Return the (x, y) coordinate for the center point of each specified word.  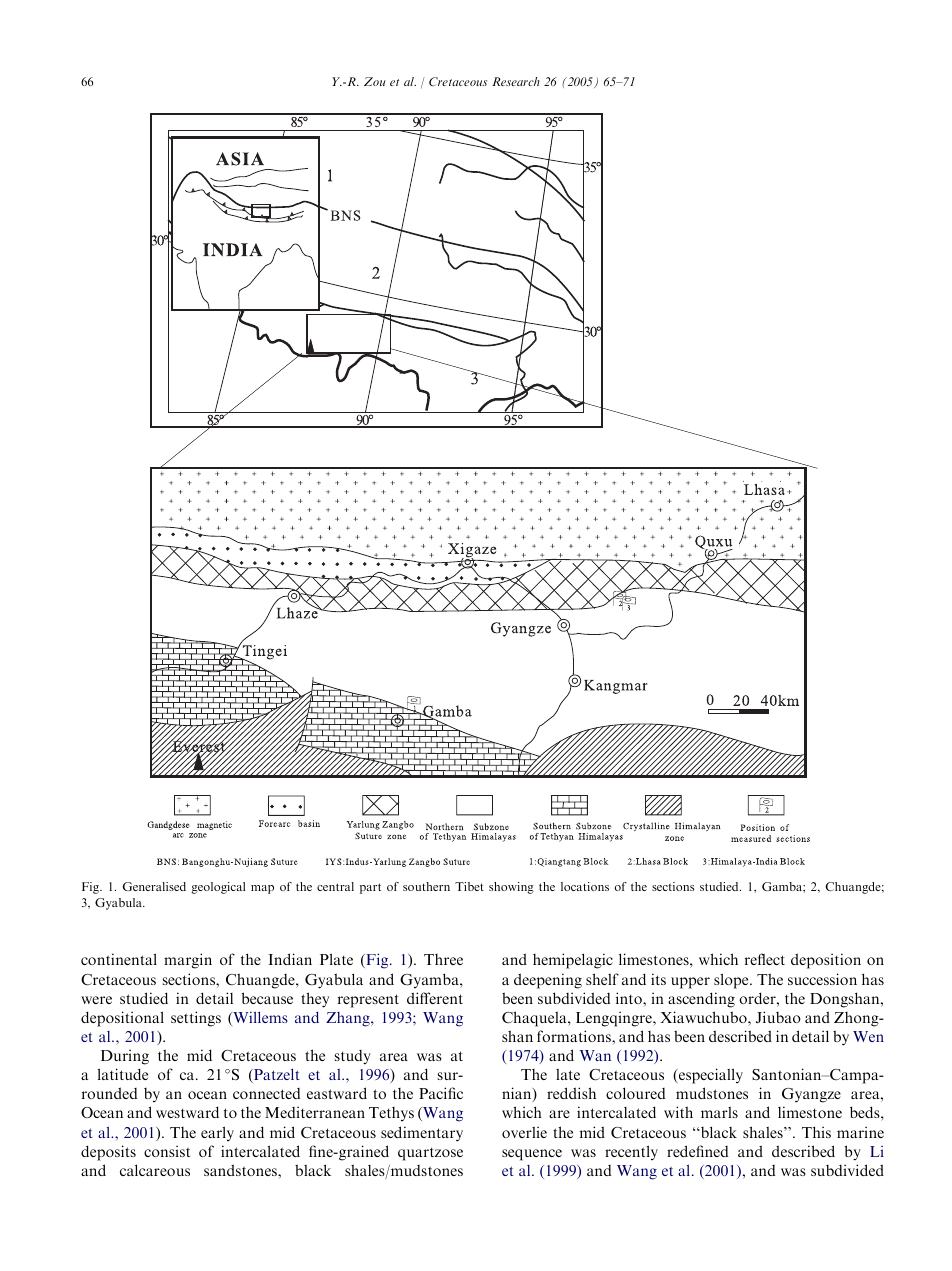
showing (511, 888)
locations (585, 886)
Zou (375, 81)
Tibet (469, 886)
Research (516, 81)
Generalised (154, 886)
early (217, 1133)
